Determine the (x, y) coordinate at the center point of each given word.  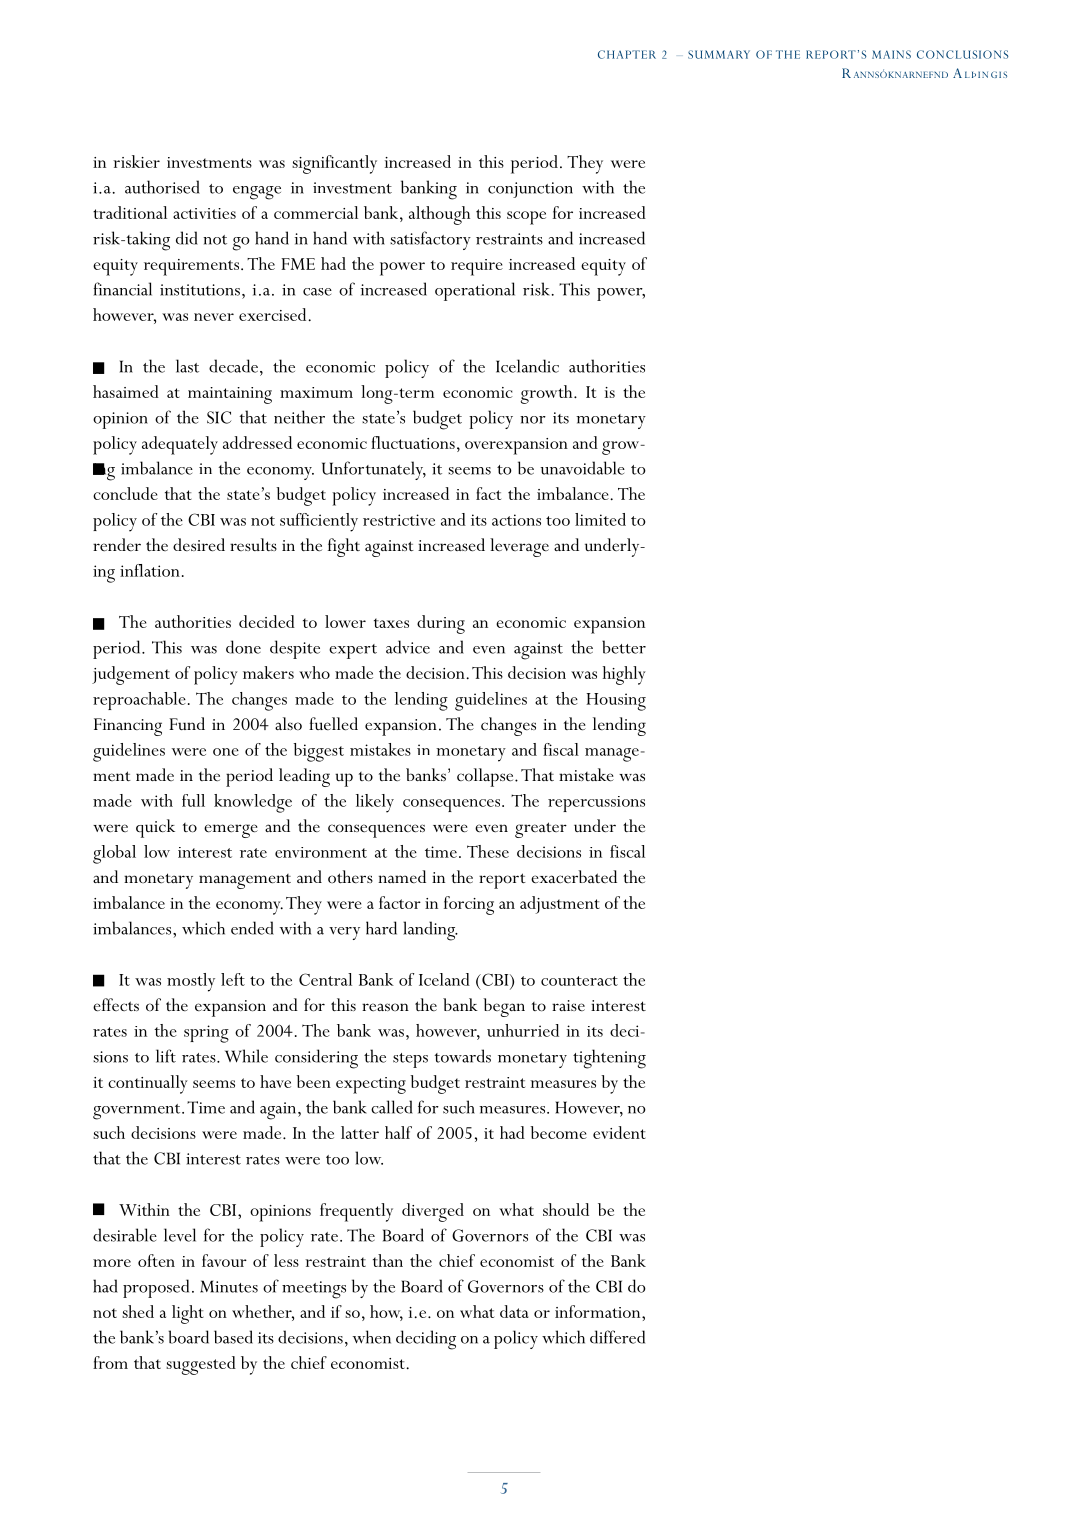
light (188, 1314)
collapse (486, 777)
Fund (187, 723)
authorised (162, 187)
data (514, 1311)
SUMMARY (719, 54)
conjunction (530, 190)
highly (624, 675)
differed (617, 1337)
